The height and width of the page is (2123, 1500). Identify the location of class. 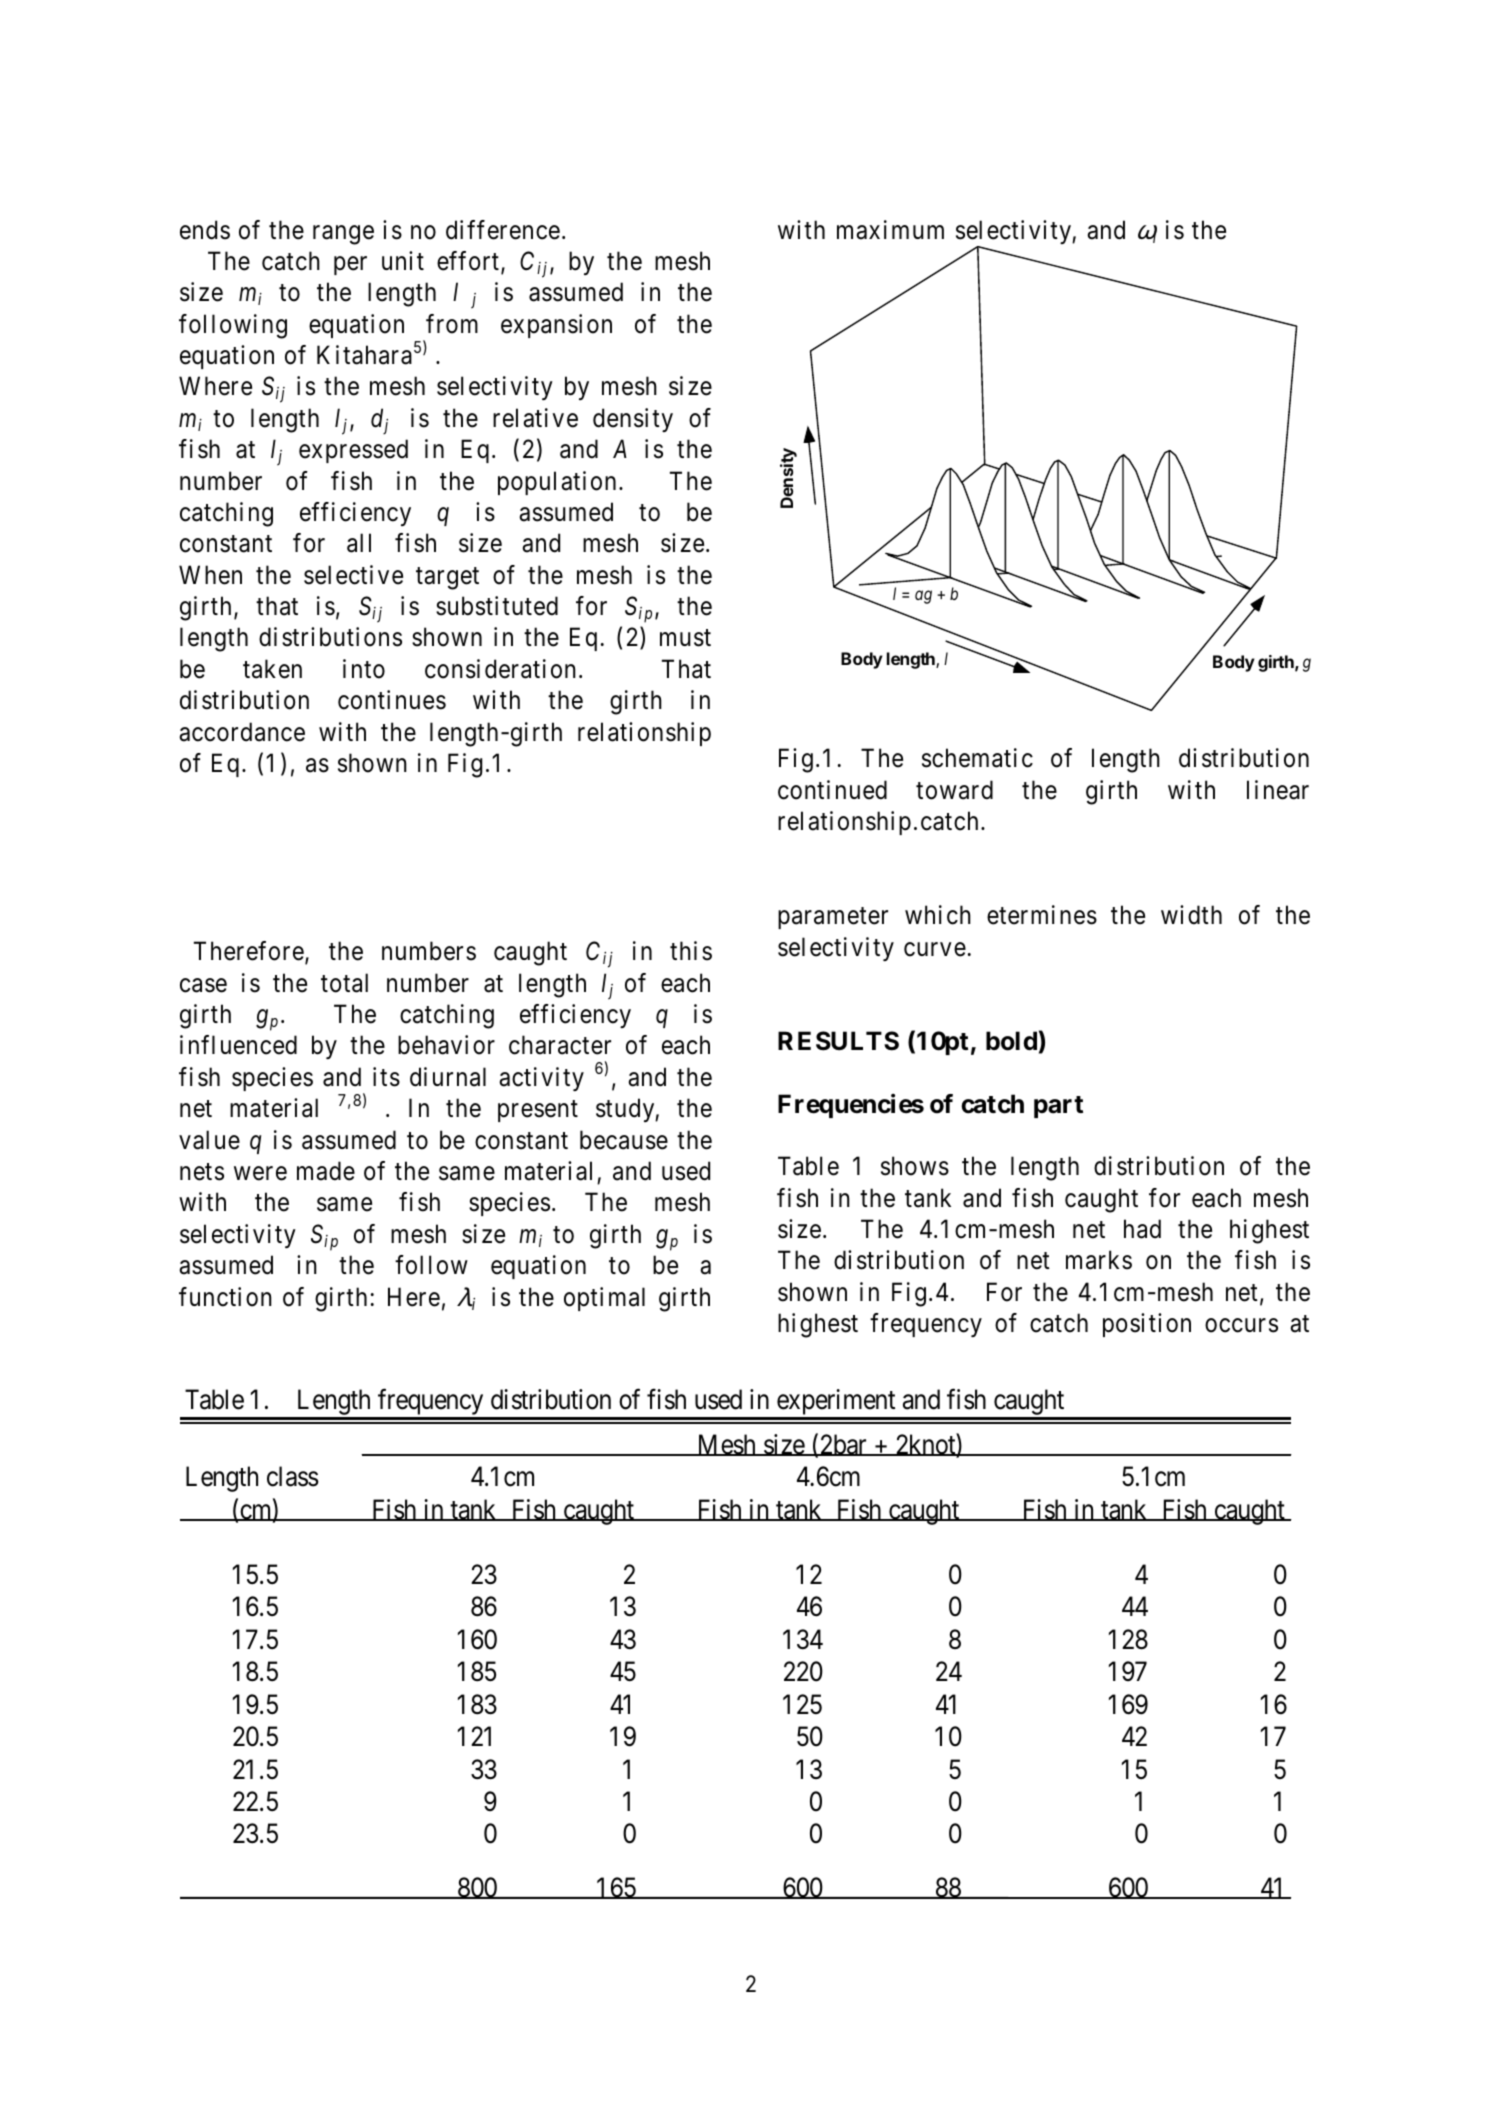
(293, 1476).
